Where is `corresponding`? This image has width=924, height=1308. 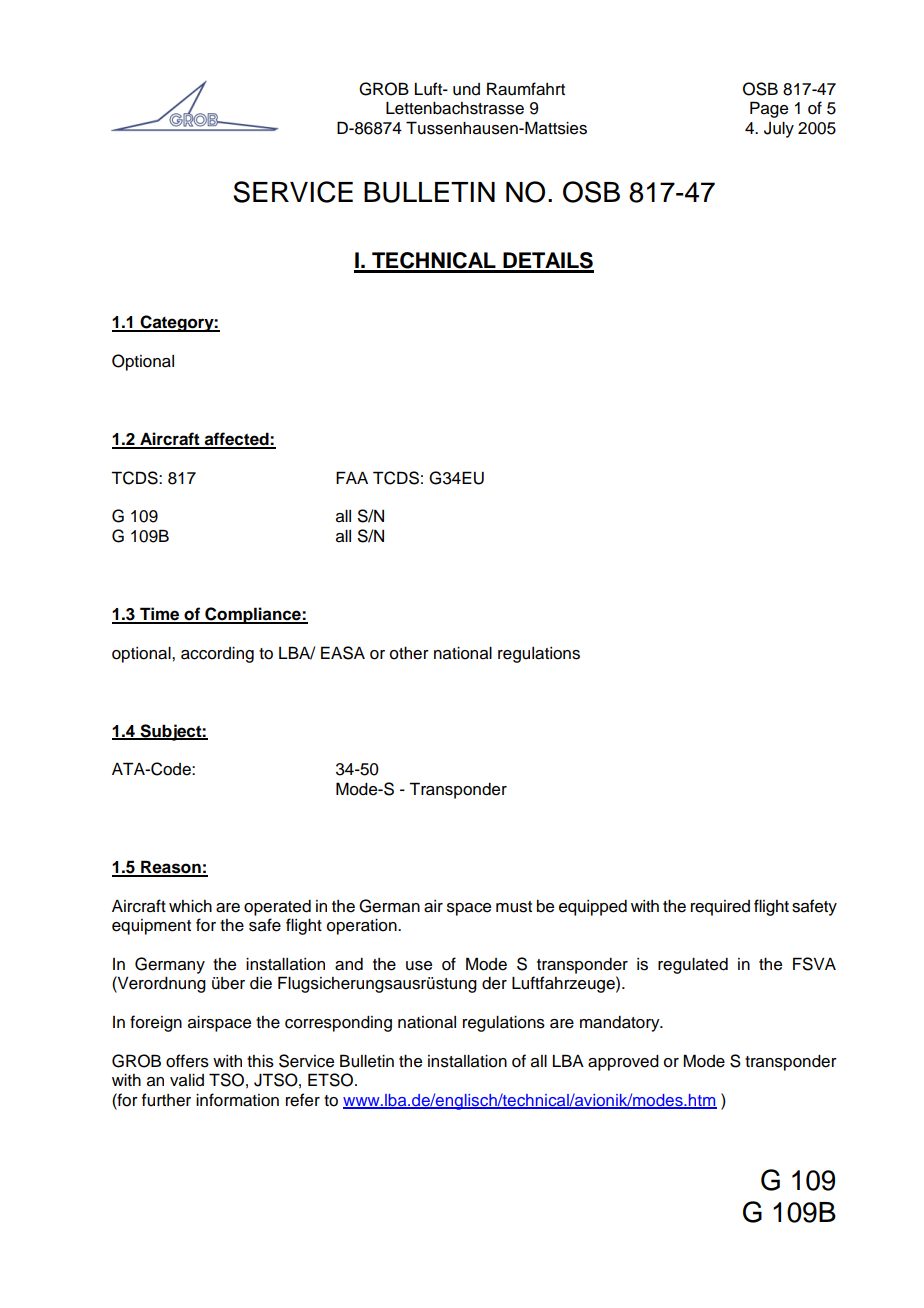
corresponding is located at coordinates (338, 1024).
